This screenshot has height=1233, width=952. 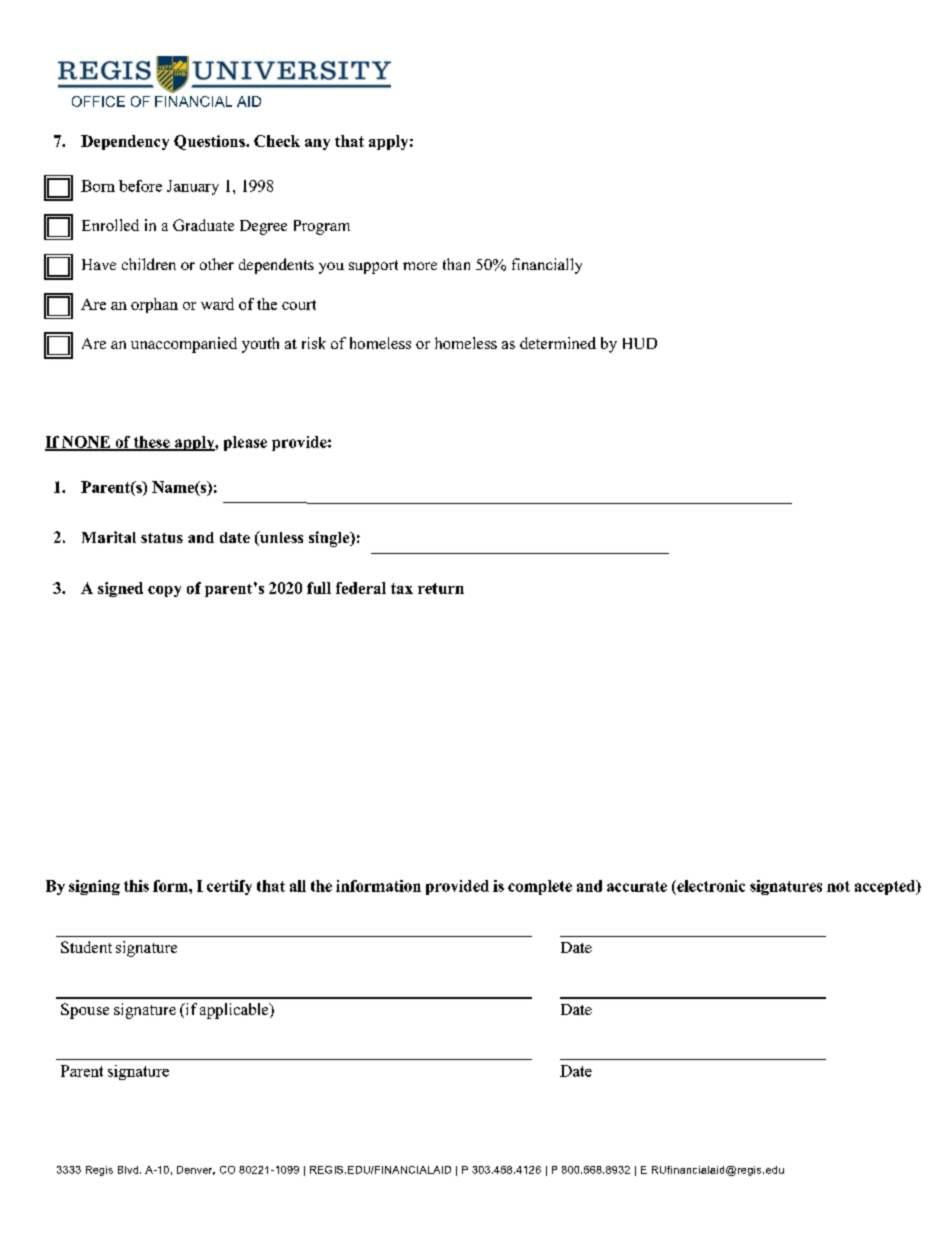 What do you see at coordinates (235, 1011) in the screenshot?
I see `applicable` at bounding box center [235, 1011].
